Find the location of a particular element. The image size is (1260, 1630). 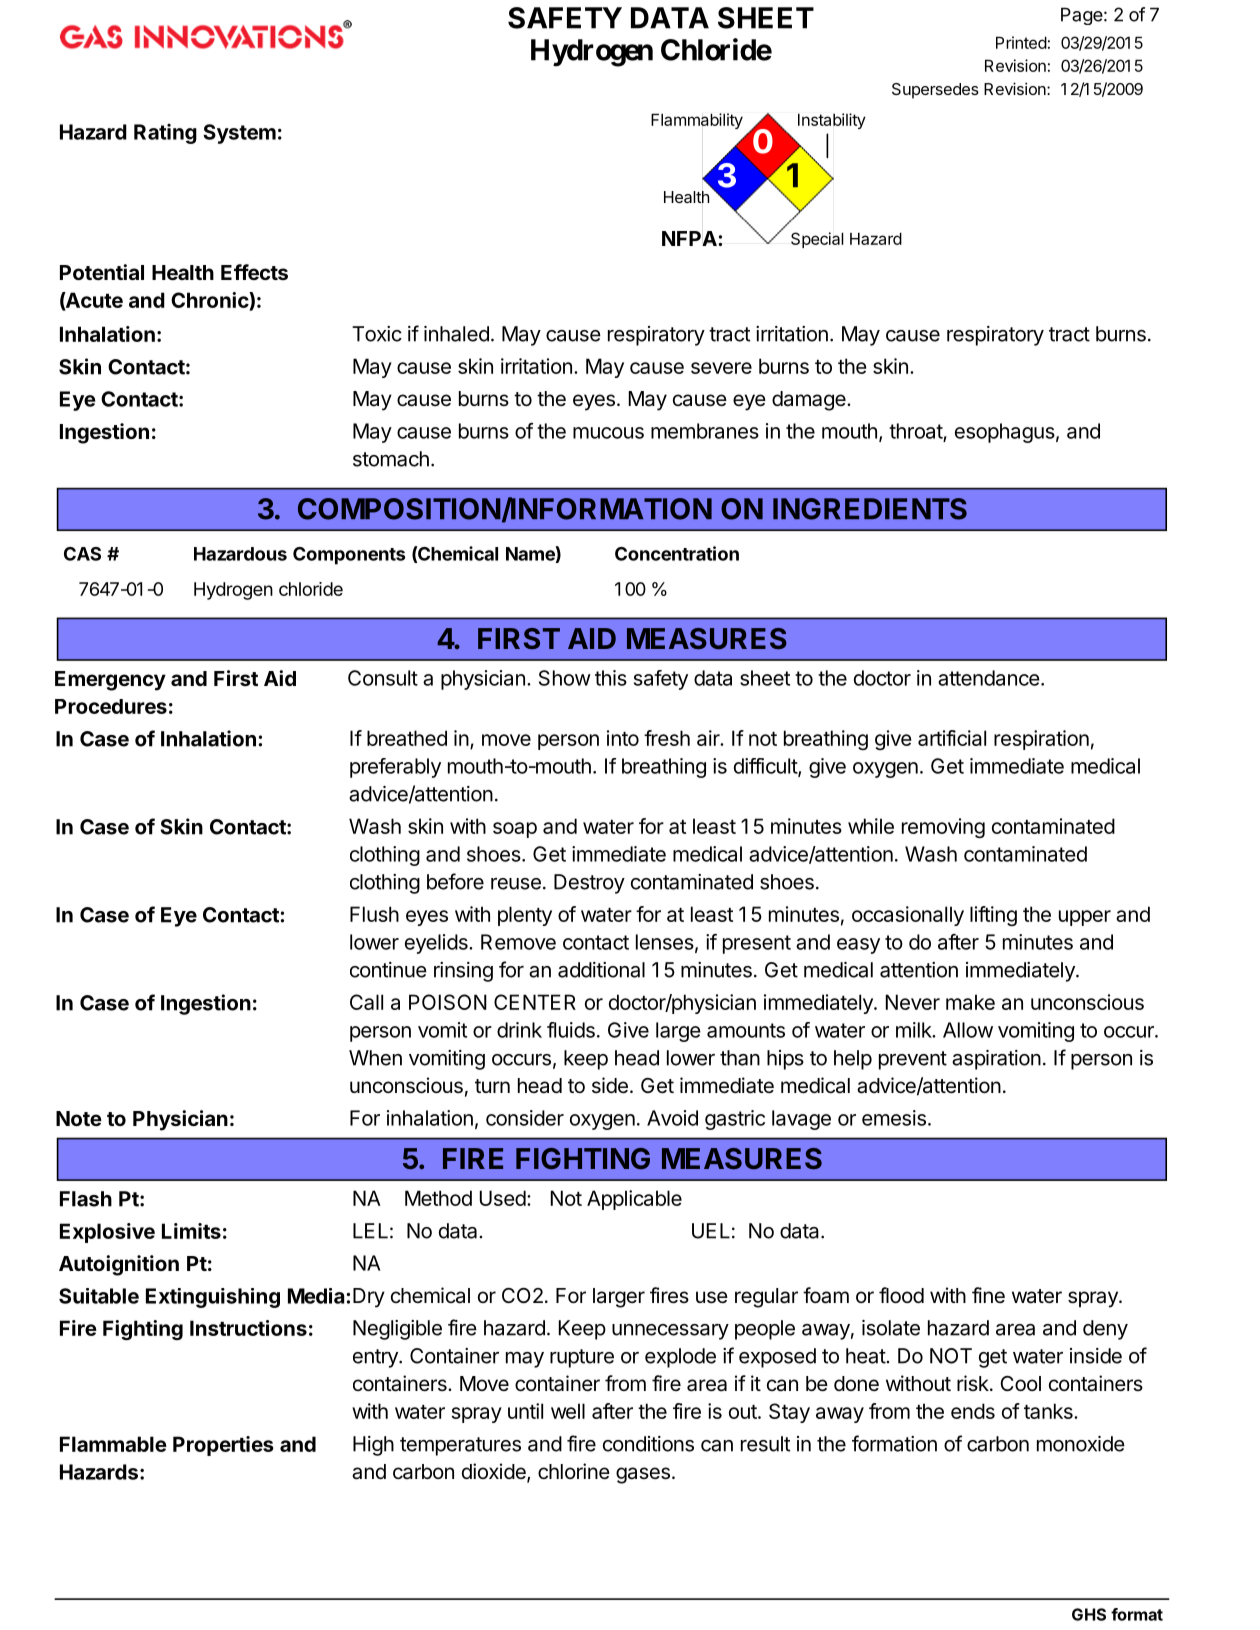

chlorine is located at coordinates (574, 1471).
